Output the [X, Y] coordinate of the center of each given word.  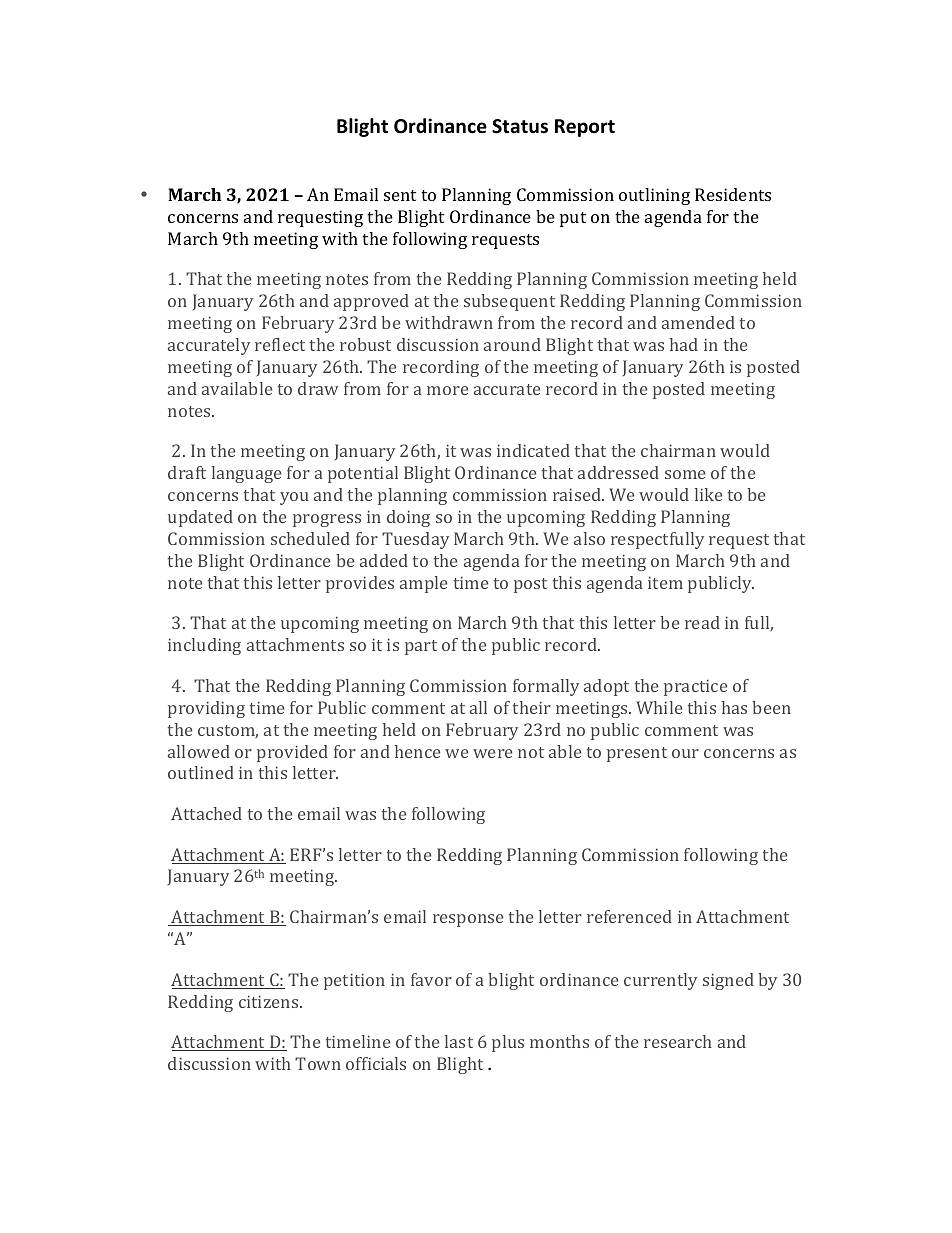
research [678, 1041]
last [459, 1041]
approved [371, 302]
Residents [733, 194]
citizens [270, 1001]
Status [520, 126]
